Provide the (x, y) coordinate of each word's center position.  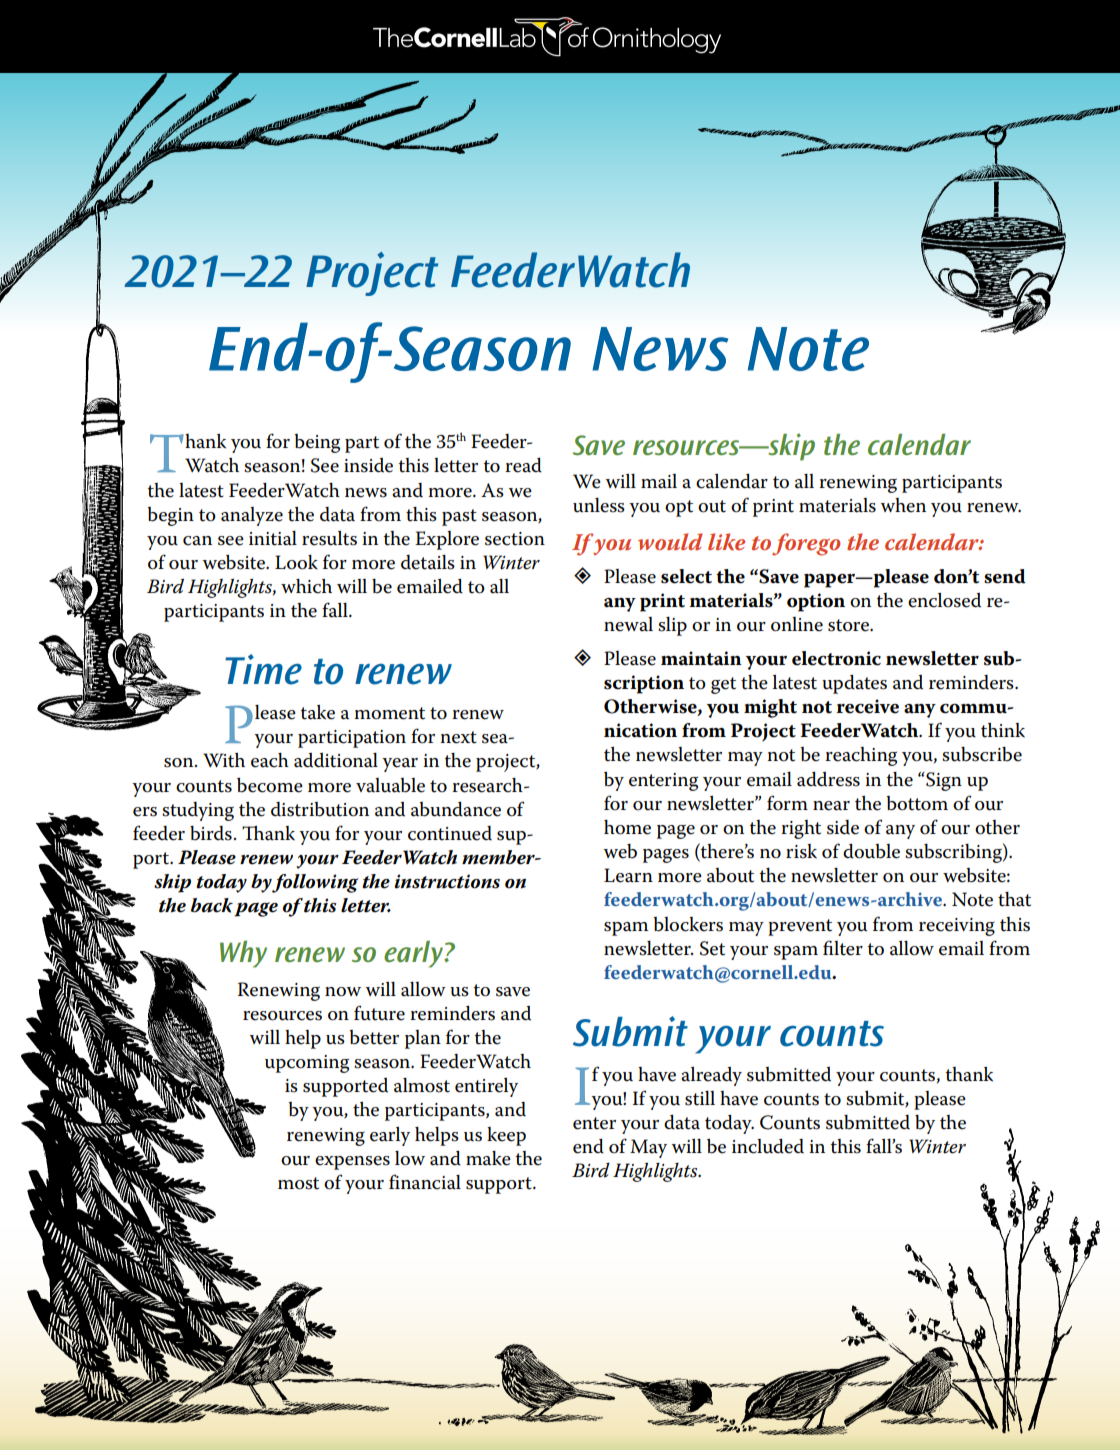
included (768, 1146)
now (343, 992)
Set (712, 948)
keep (506, 1136)
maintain (701, 658)
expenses (352, 1163)
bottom (917, 803)
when (903, 505)
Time (263, 669)
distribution (320, 809)
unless (599, 505)
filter (843, 948)
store (849, 625)
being (317, 443)
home (627, 827)
